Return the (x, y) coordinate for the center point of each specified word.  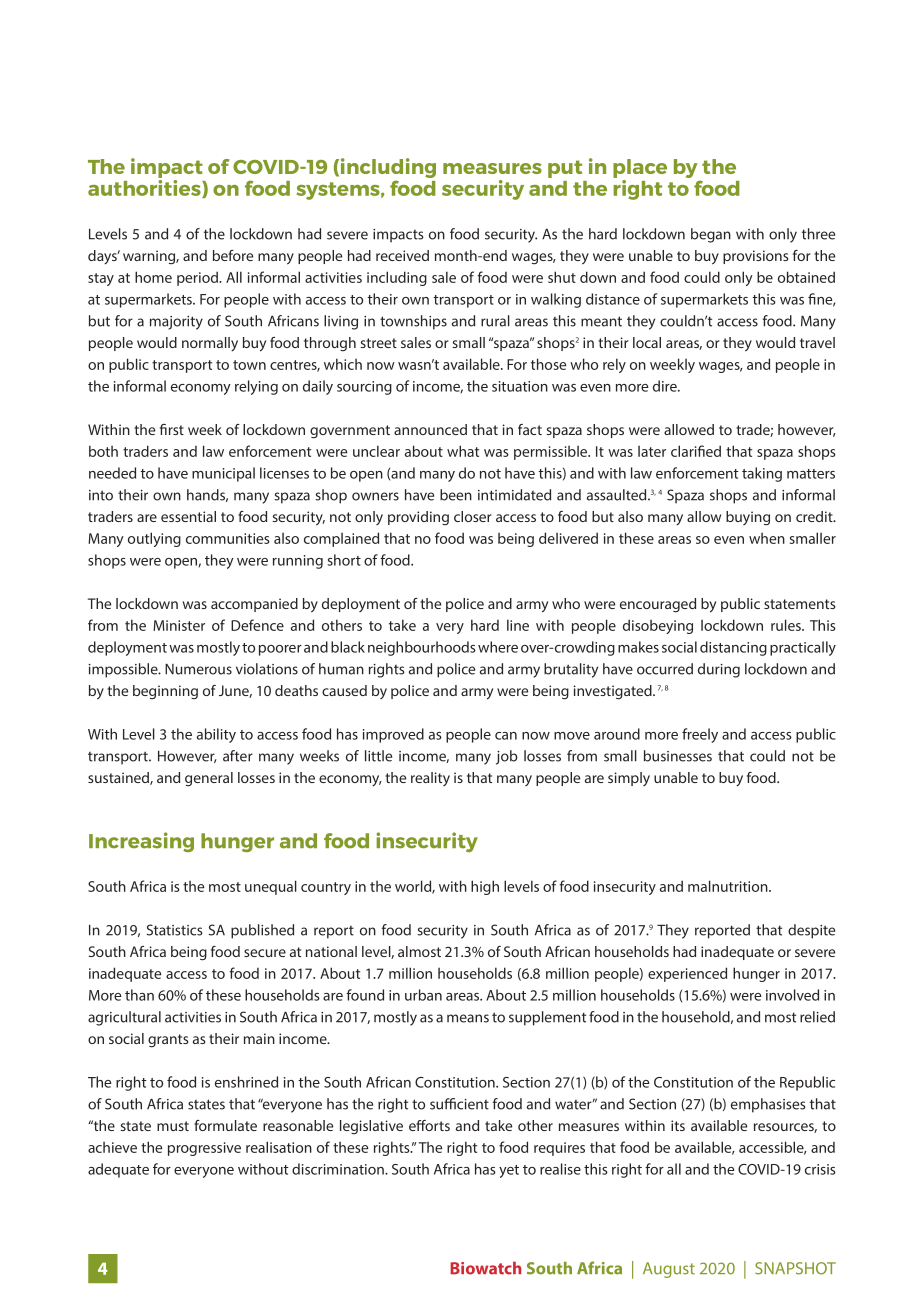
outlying (154, 539)
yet (509, 1171)
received (402, 255)
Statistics (175, 930)
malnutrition (729, 886)
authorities (145, 187)
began (711, 235)
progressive (204, 1149)
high (485, 887)
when (767, 538)
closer (473, 516)
